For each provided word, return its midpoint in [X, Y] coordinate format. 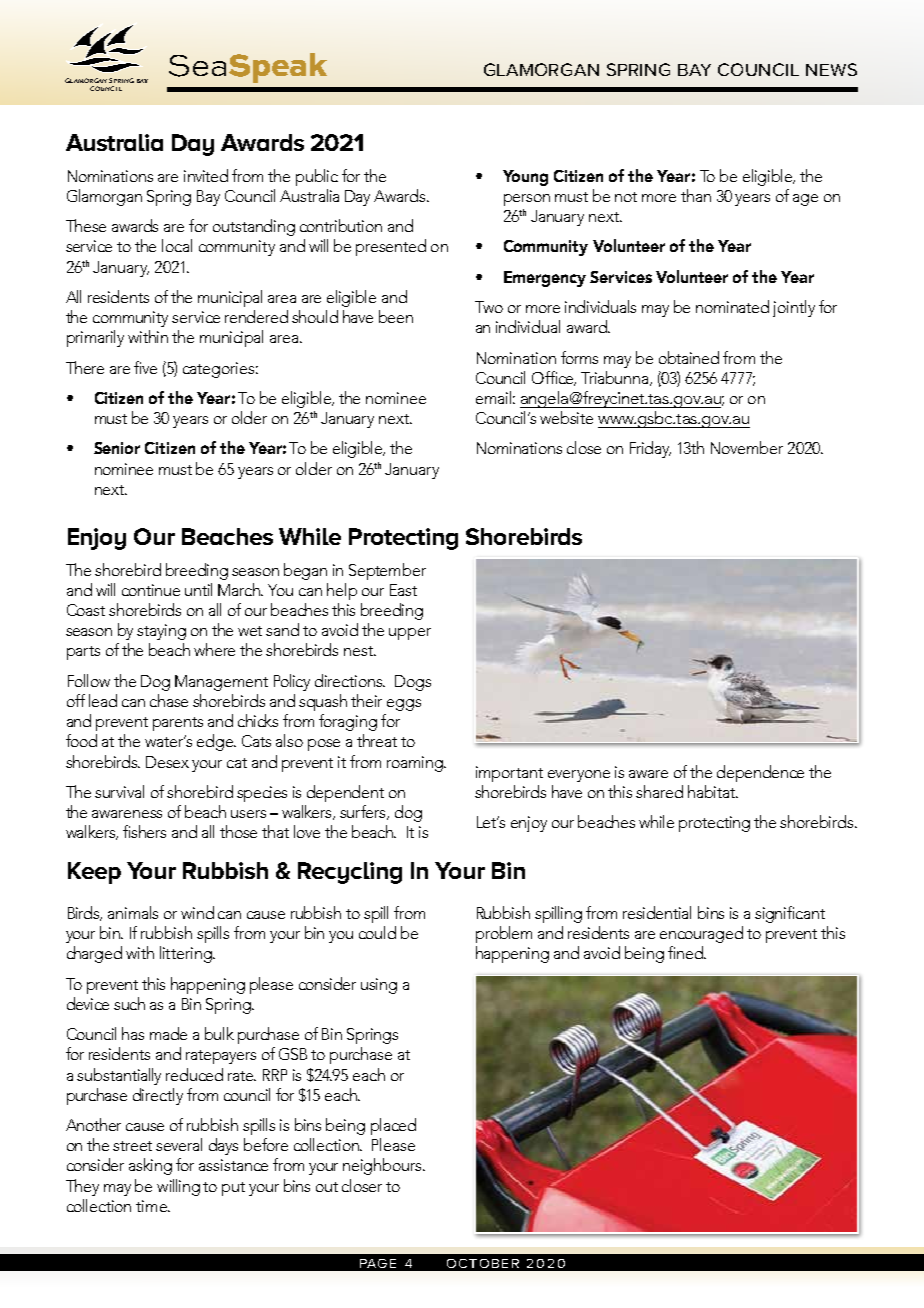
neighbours [383, 1166]
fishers [144, 831]
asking [150, 1166]
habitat [713, 791]
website [566, 417]
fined [686, 952]
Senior [117, 448]
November [747, 447]
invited [206, 175]
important [509, 774]
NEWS [831, 69]
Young [525, 178]
